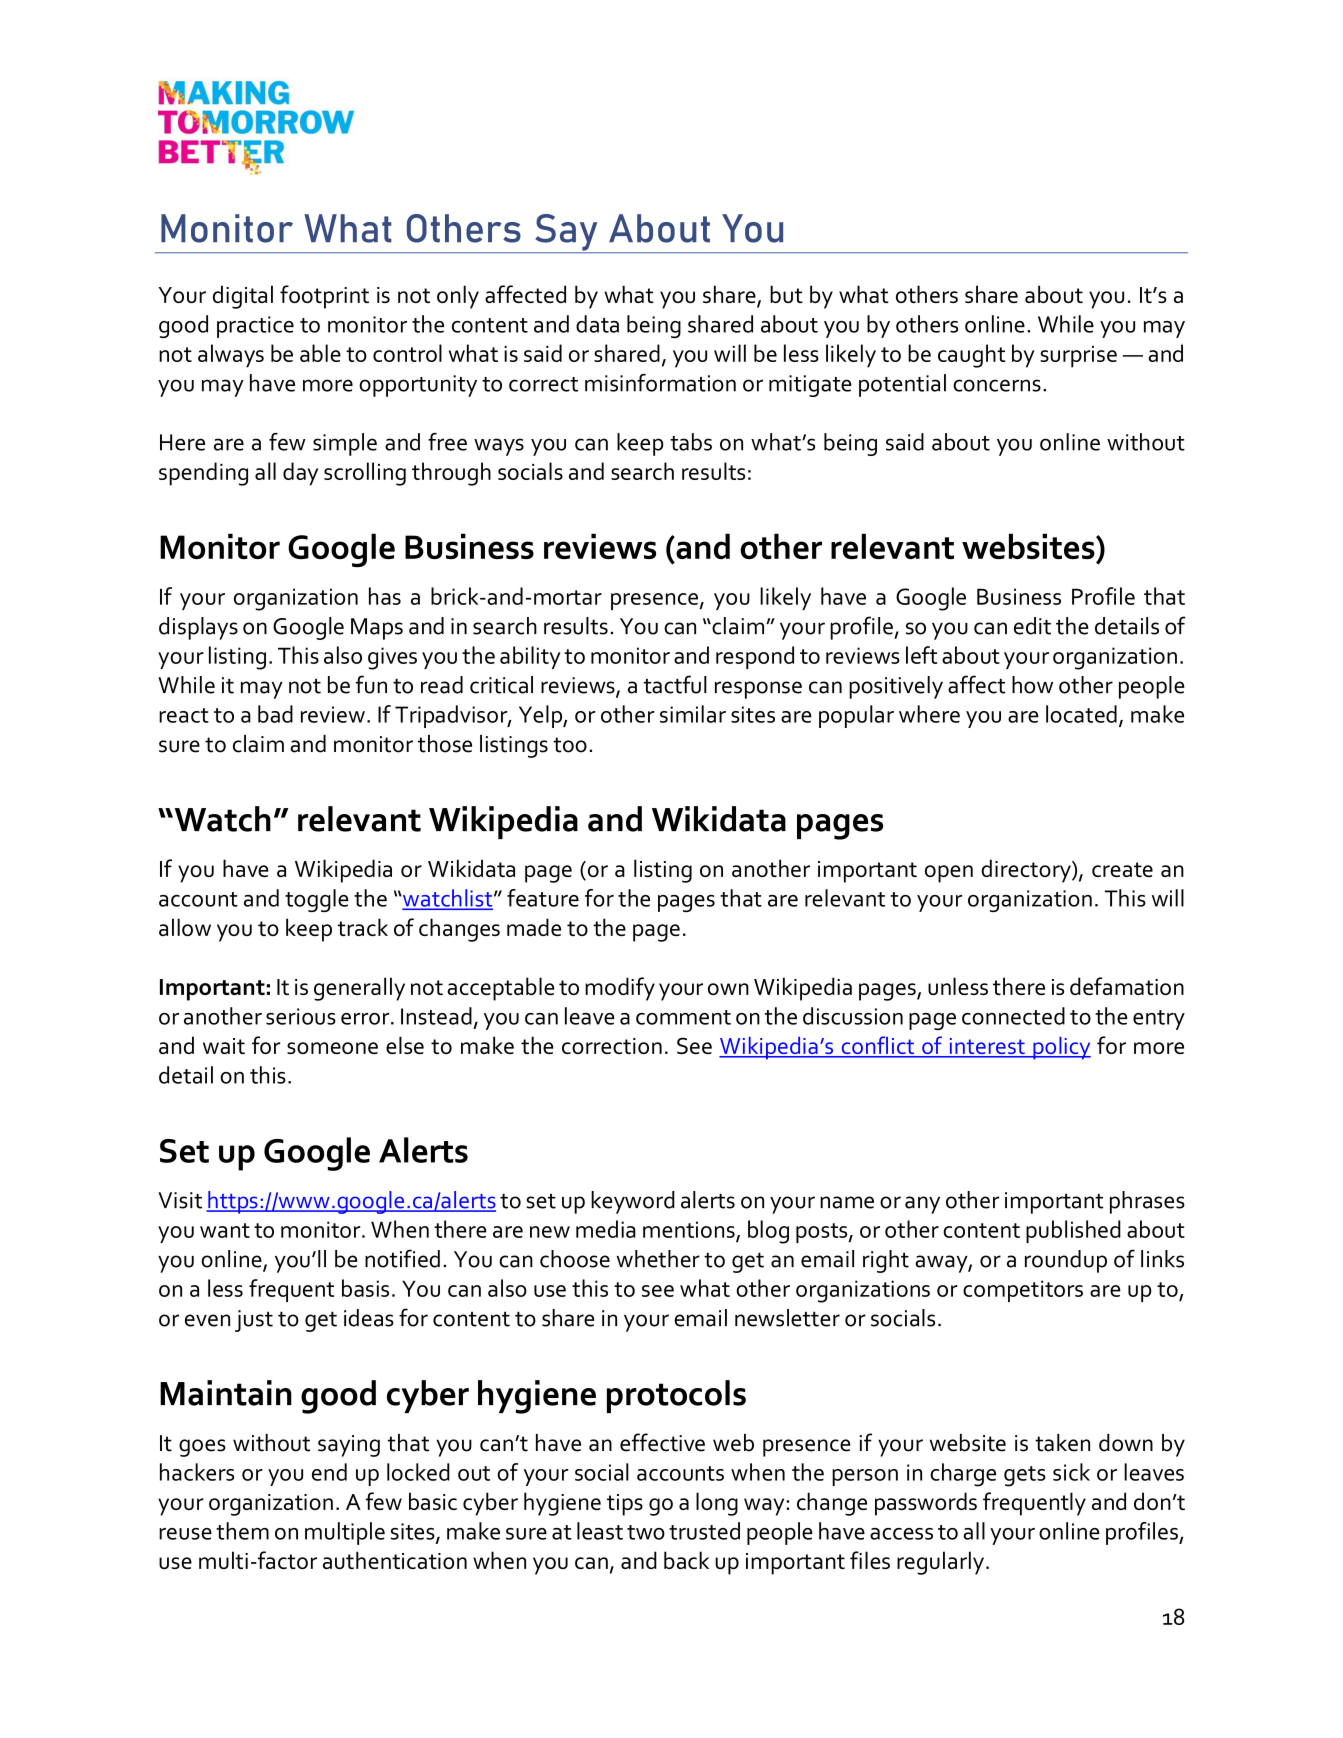 The height and width of the document is (1738, 1343). What do you see at coordinates (660, 383) in the document?
I see `misinformation` at bounding box center [660, 383].
